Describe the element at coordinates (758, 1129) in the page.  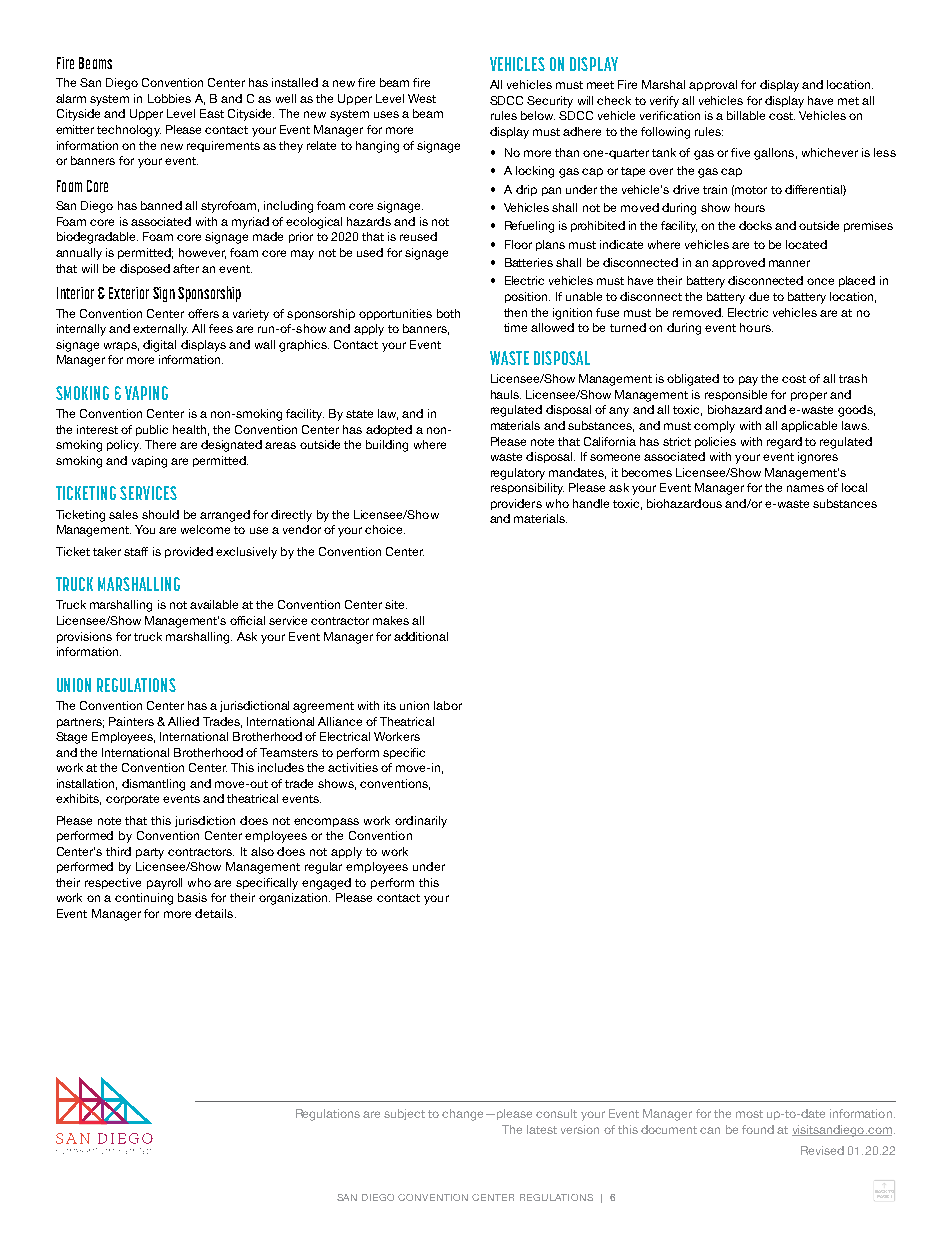
I see `found` at that location.
